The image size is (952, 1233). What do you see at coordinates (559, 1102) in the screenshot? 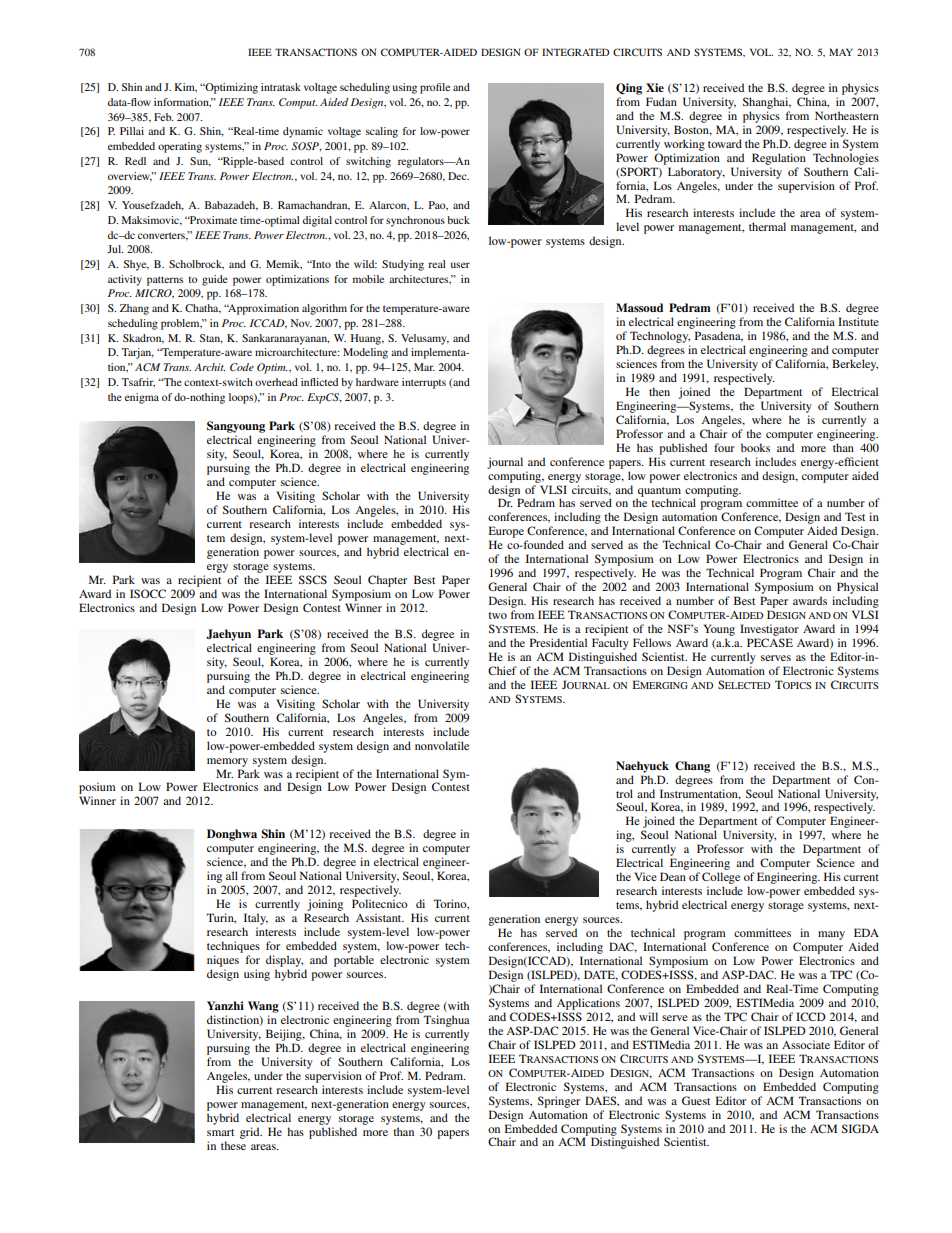
I see `Springer` at bounding box center [559, 1102].
